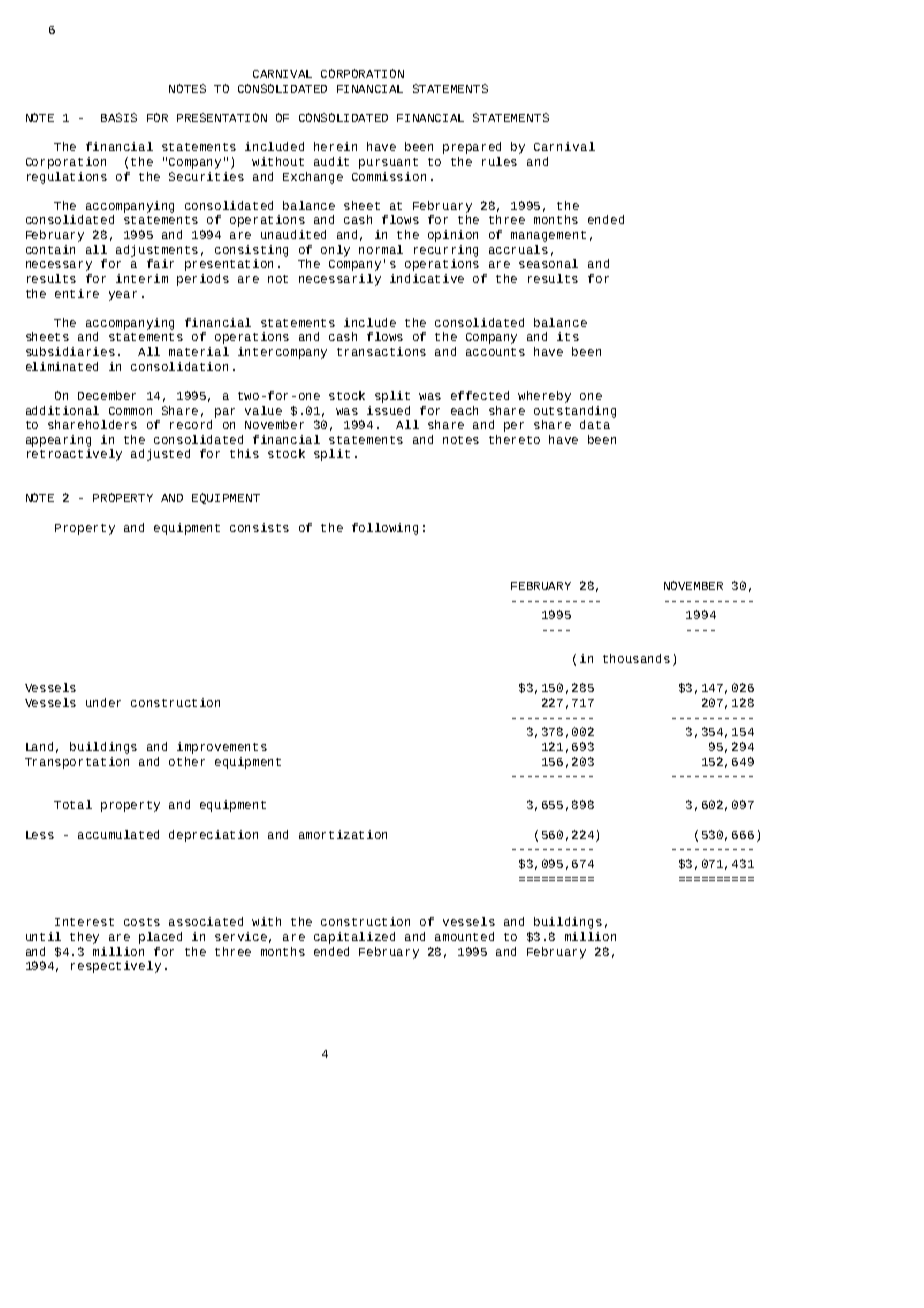 This screenshot has width=924, height=1308. What do you see at coordinates (335, 146) in the screenshot?
I see `herein` at bounding box center [335, 146].
